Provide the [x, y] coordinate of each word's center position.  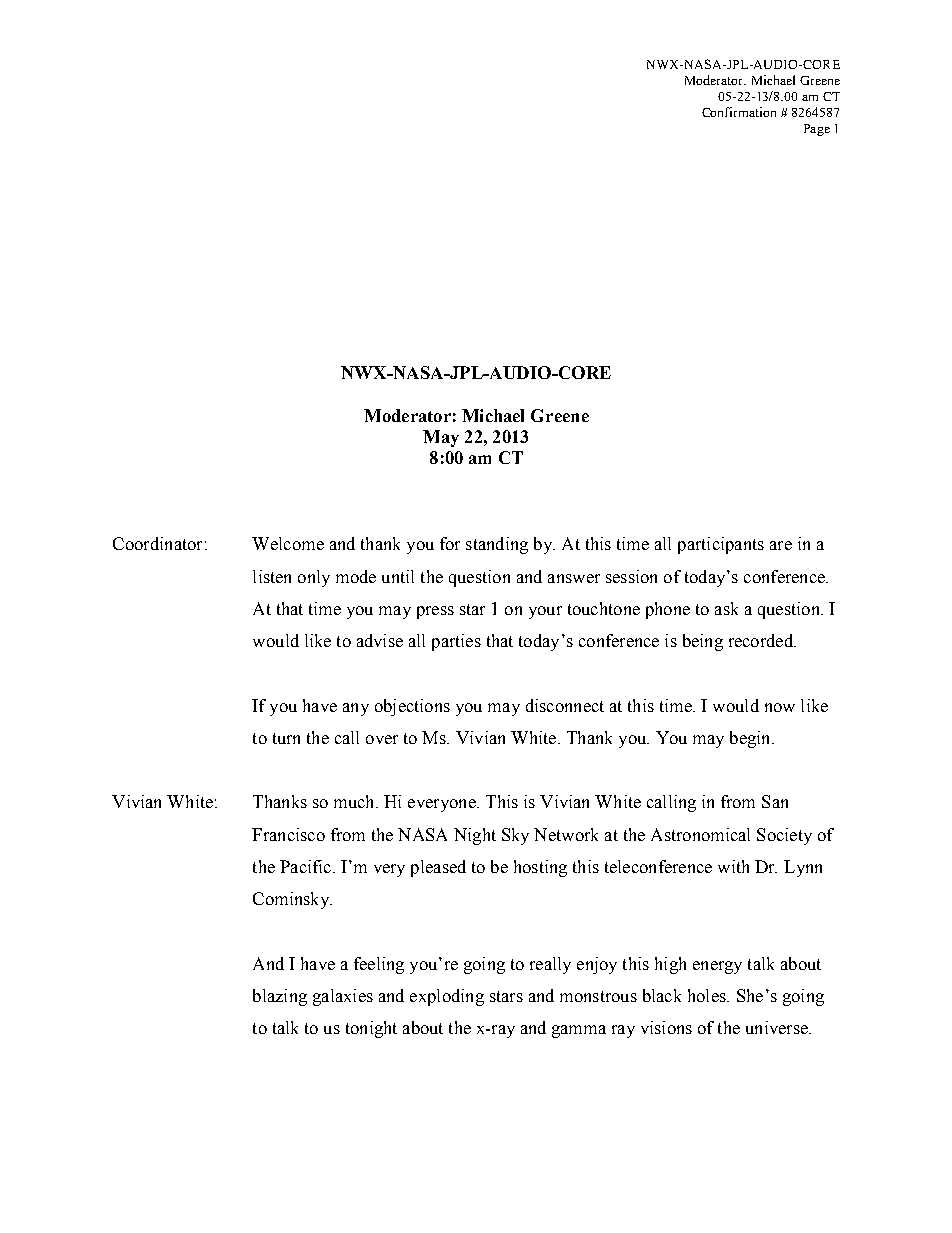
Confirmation [739, 112]
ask [726, 608]
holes [708, 995]
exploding [447, 997]
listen [272, 576]
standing [497, 545]
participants [721, 545]
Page [817, 130]
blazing [280, 997]
